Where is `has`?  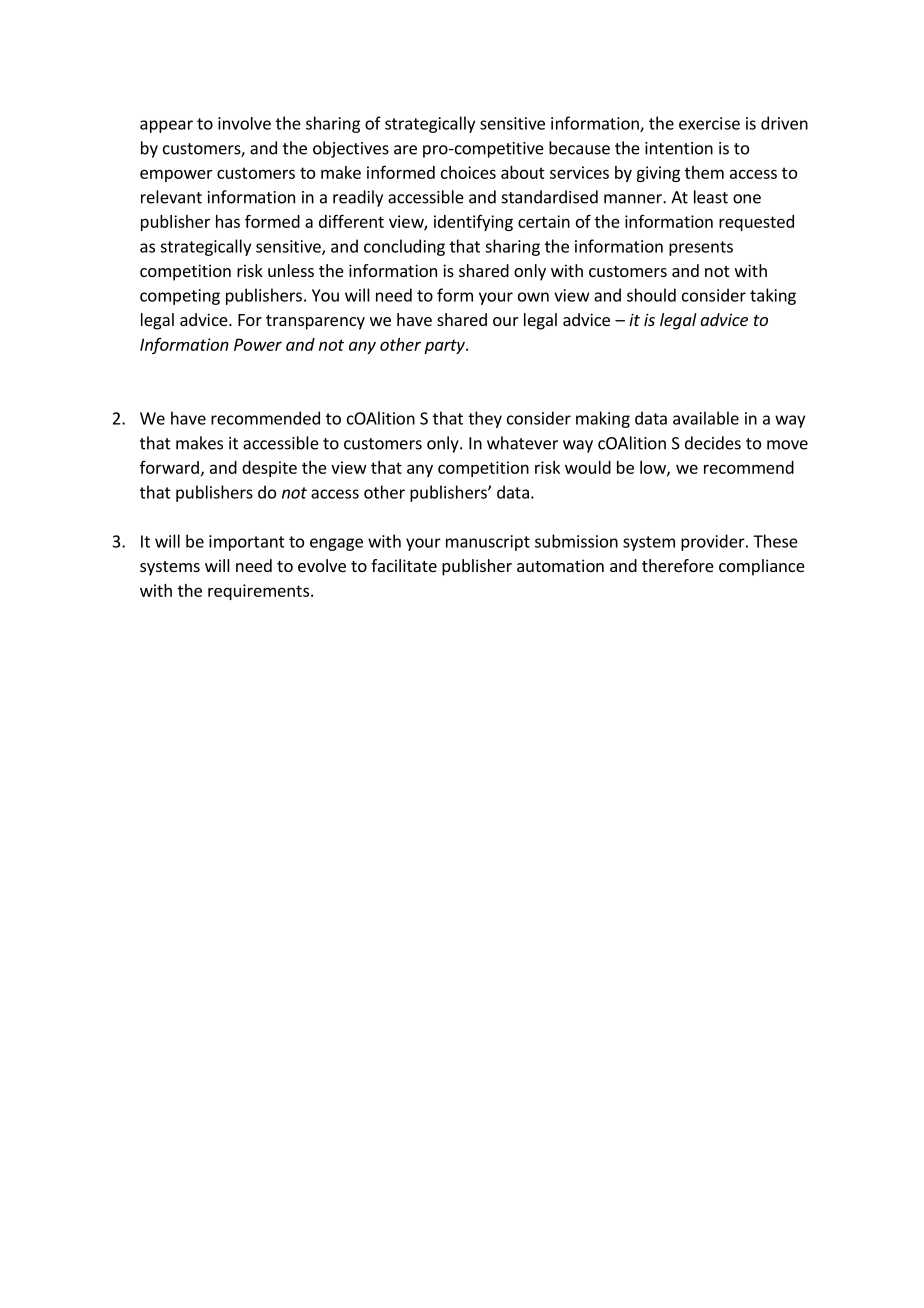
has is located at coordinates (228, 221).
